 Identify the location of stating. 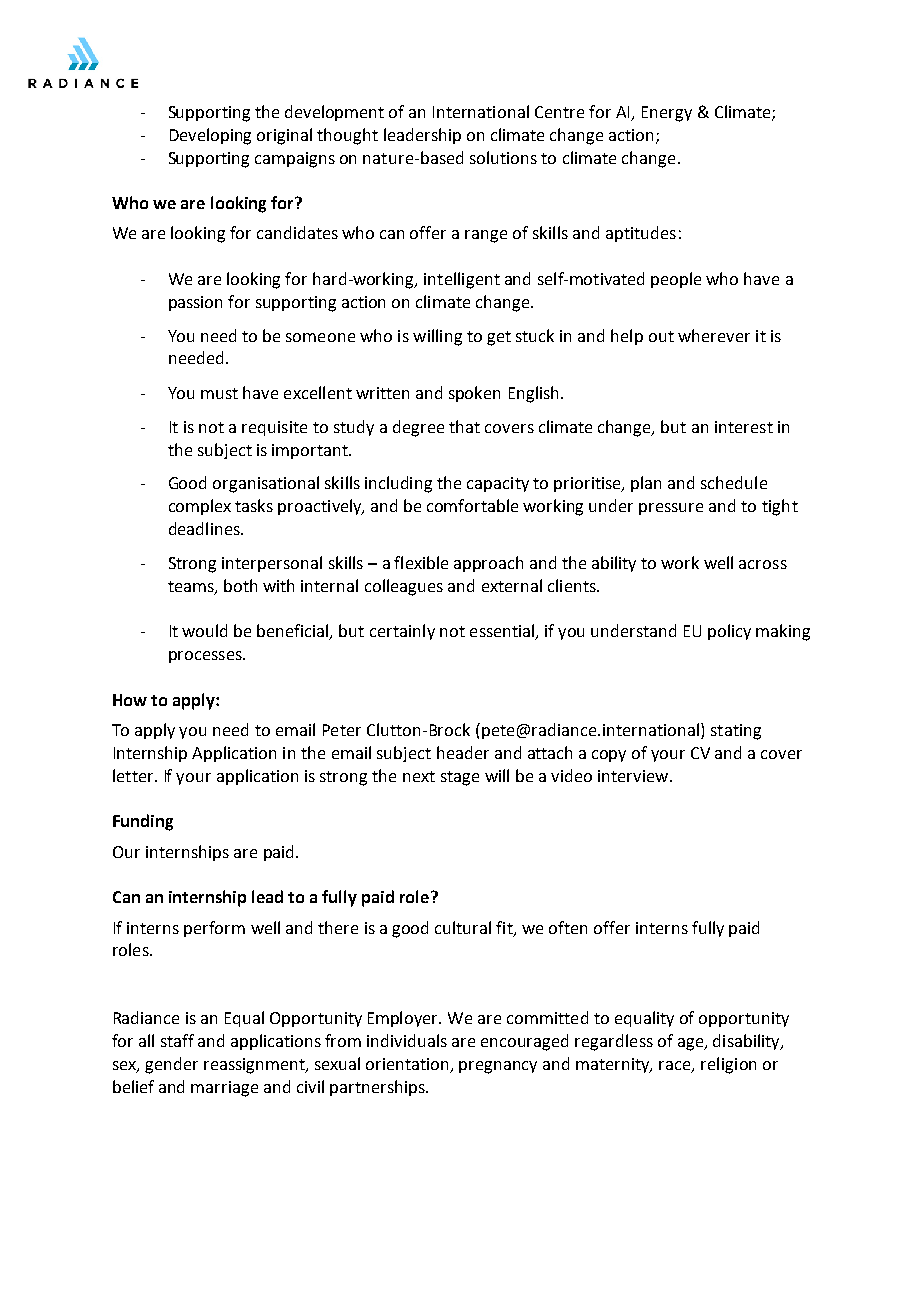
(736, 732).
